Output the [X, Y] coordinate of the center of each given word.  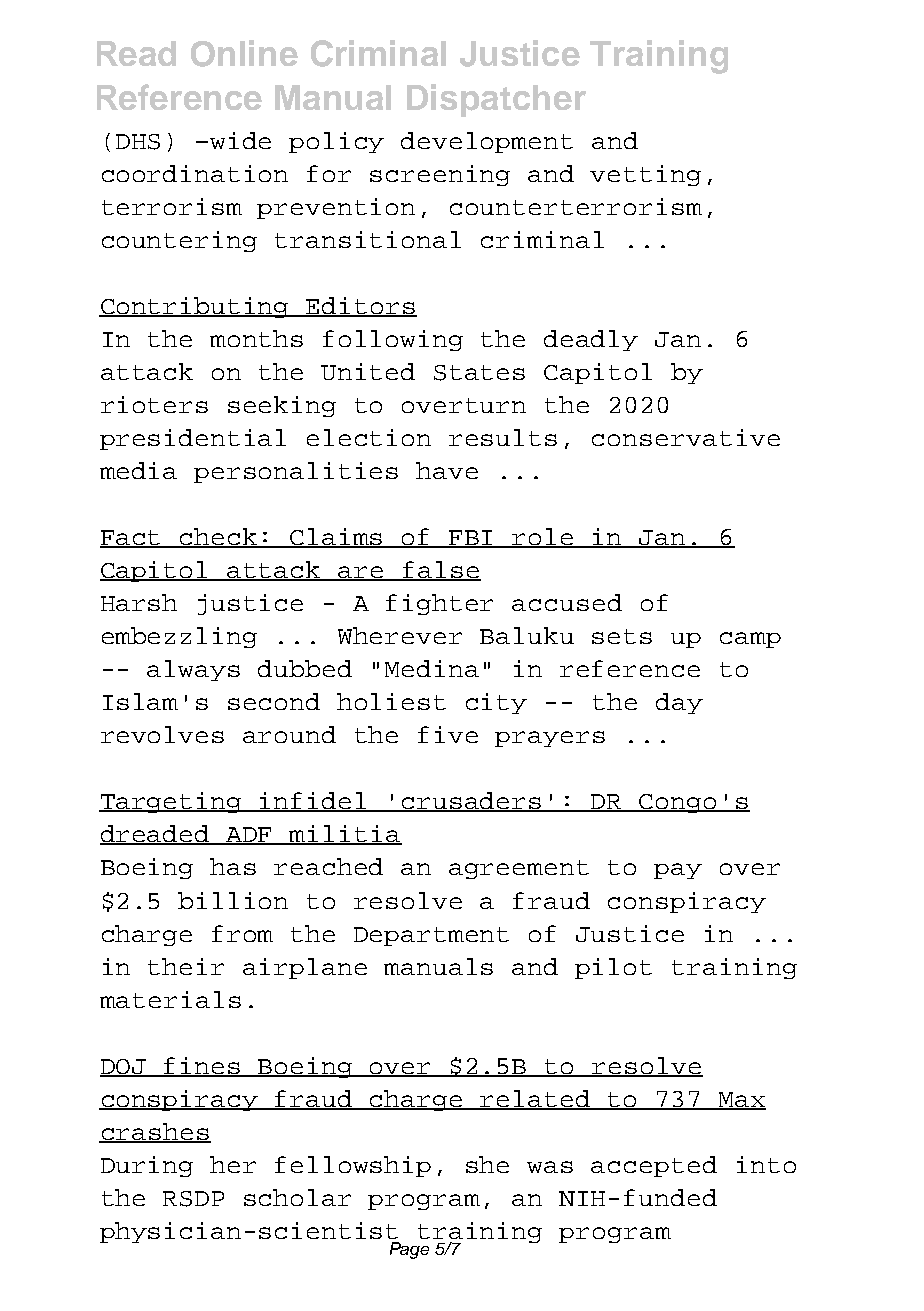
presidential [193, 439]
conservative [686, 437]
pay [678, 871]
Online [244, 53]
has [233, 866]
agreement [519, 869]
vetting [645, 175]
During [147, 1166]
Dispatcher [496, 100]
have [447, 470]
